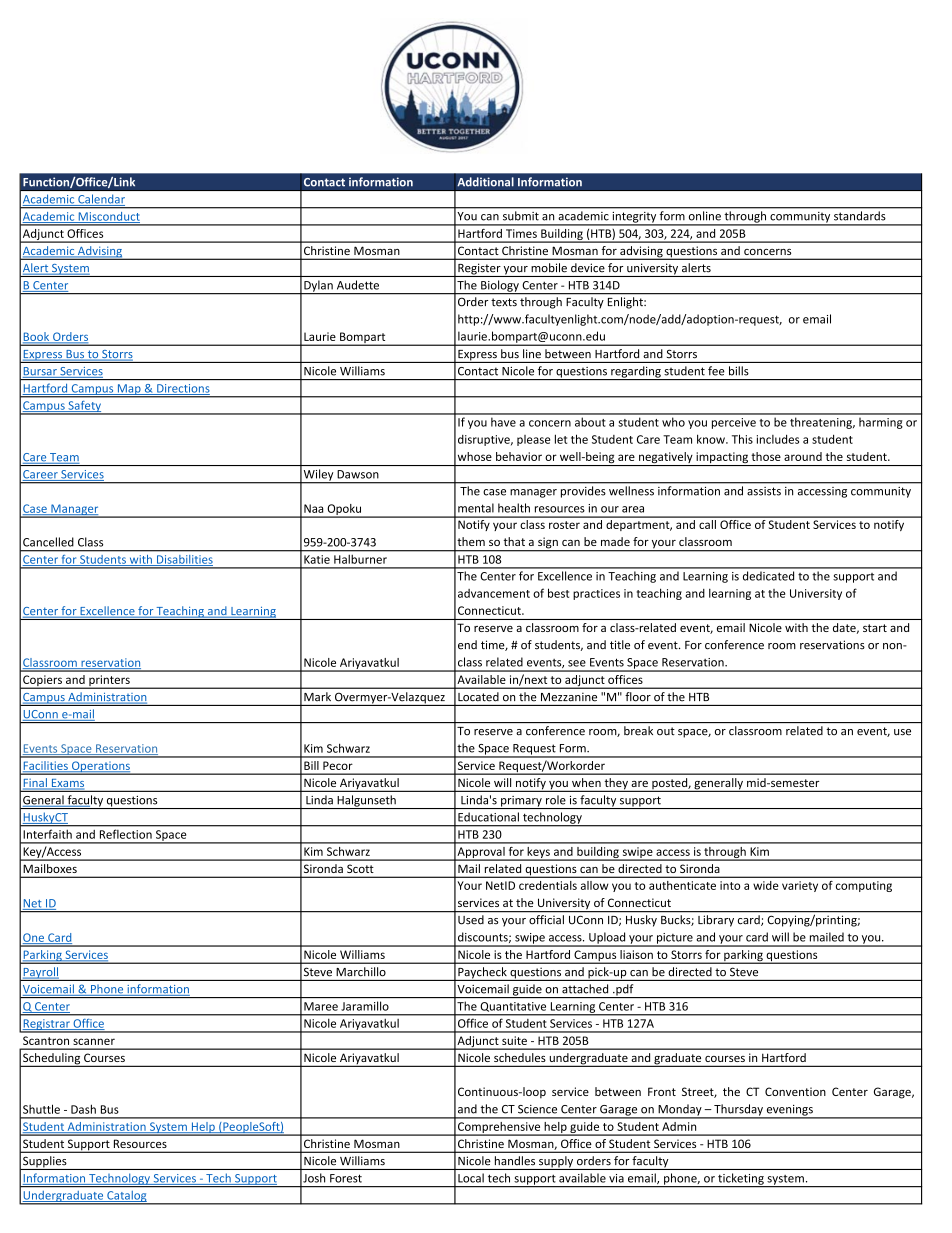 The height and width of the screenshot is (1233, 952). Describe the element at coordinates (41, 974) in the screenshot. I see `Payroll` at that location.
